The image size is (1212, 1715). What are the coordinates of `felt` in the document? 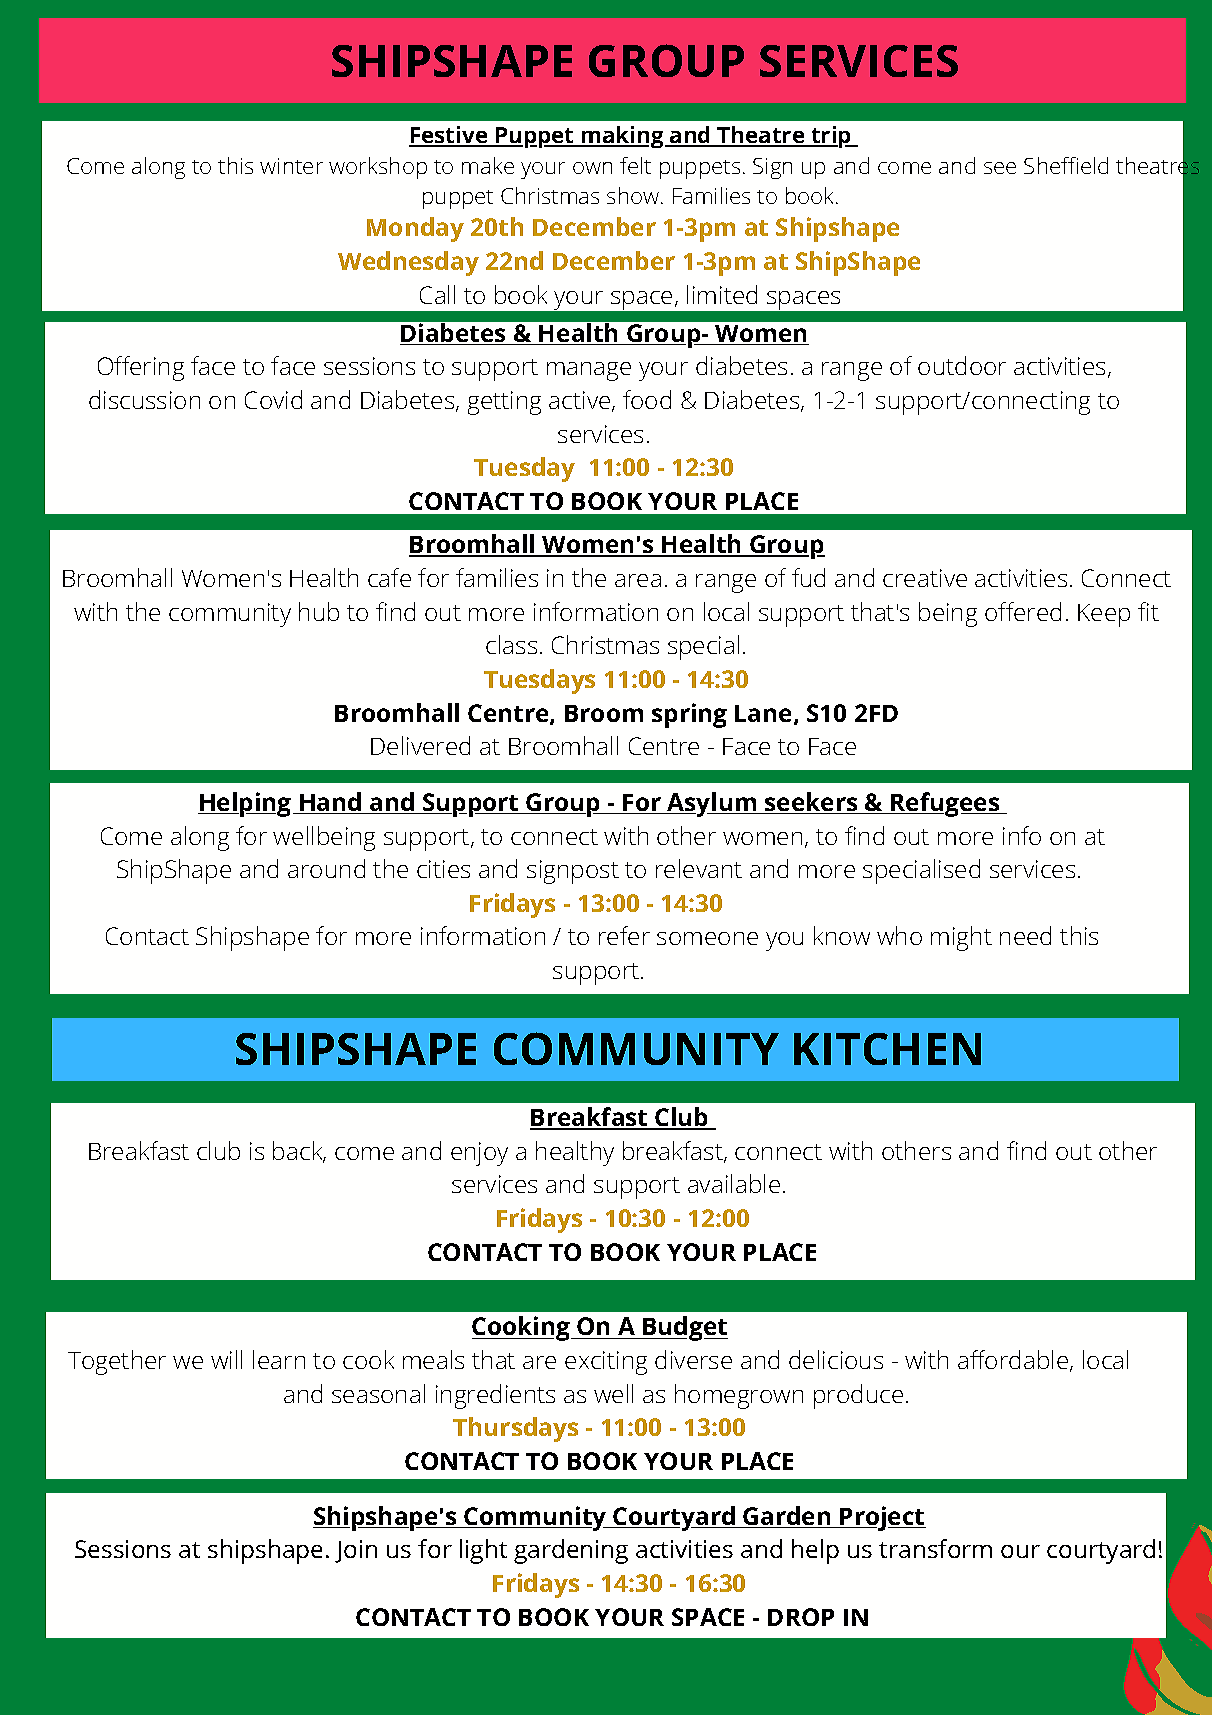 It's located at (635, 165).
